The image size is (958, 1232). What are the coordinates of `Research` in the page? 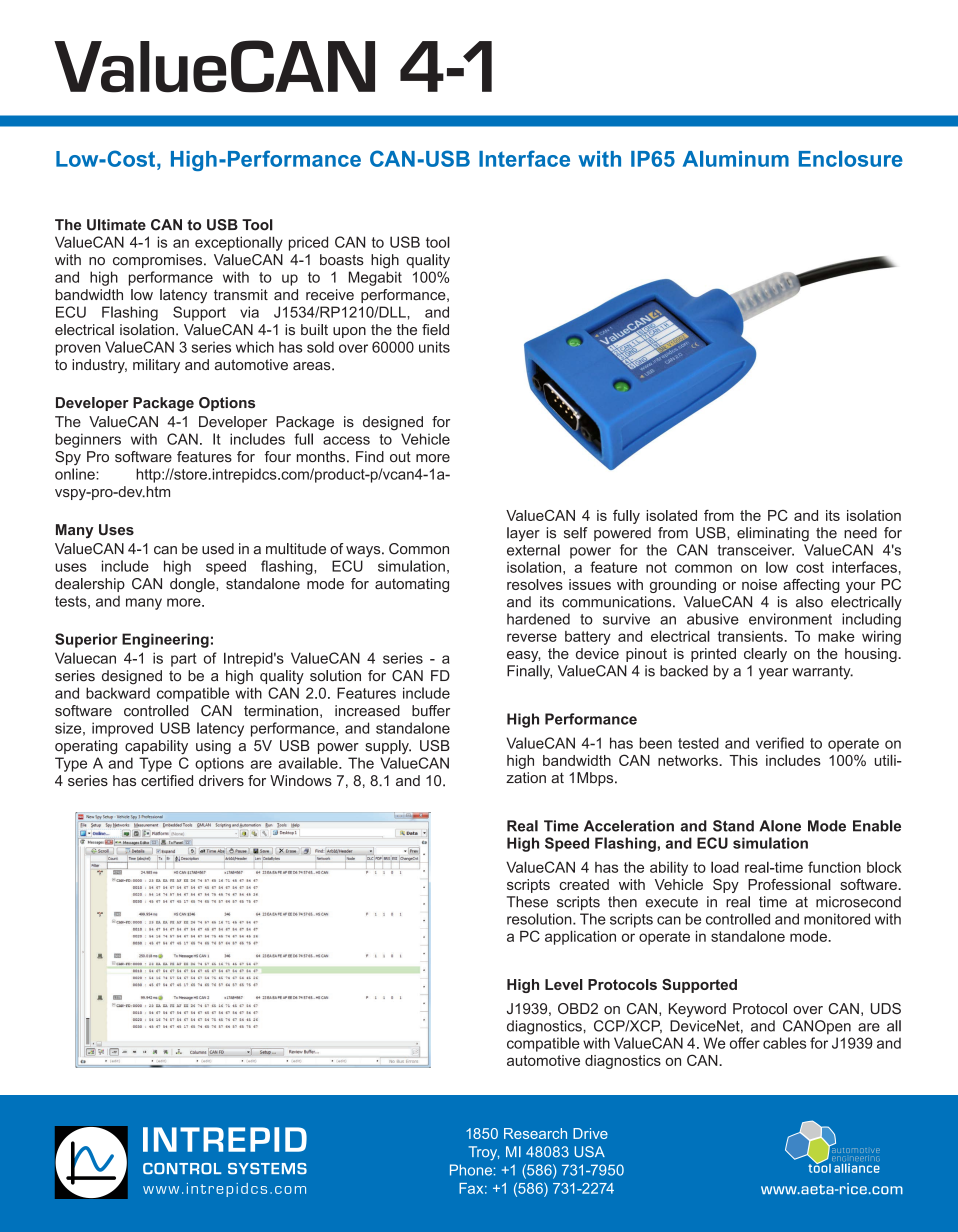 It's located at (535, 1133).
